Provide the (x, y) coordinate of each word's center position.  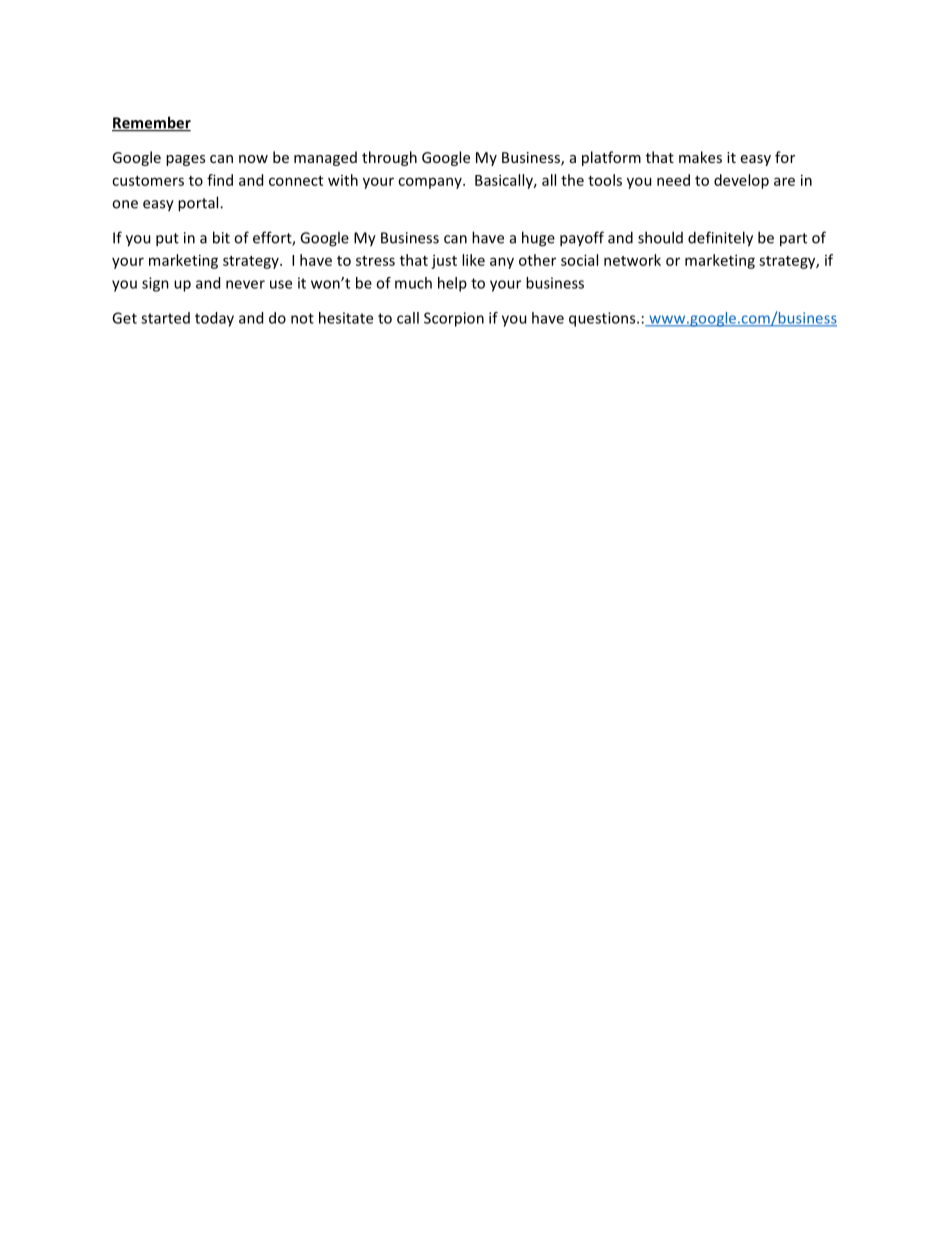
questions (603, 319)
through (389, 158)
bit (221, 237)
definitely (720, 239)
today (214, 319)
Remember (151, 123)
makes (700, 157)
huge (538, 239)
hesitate (346, 318)
